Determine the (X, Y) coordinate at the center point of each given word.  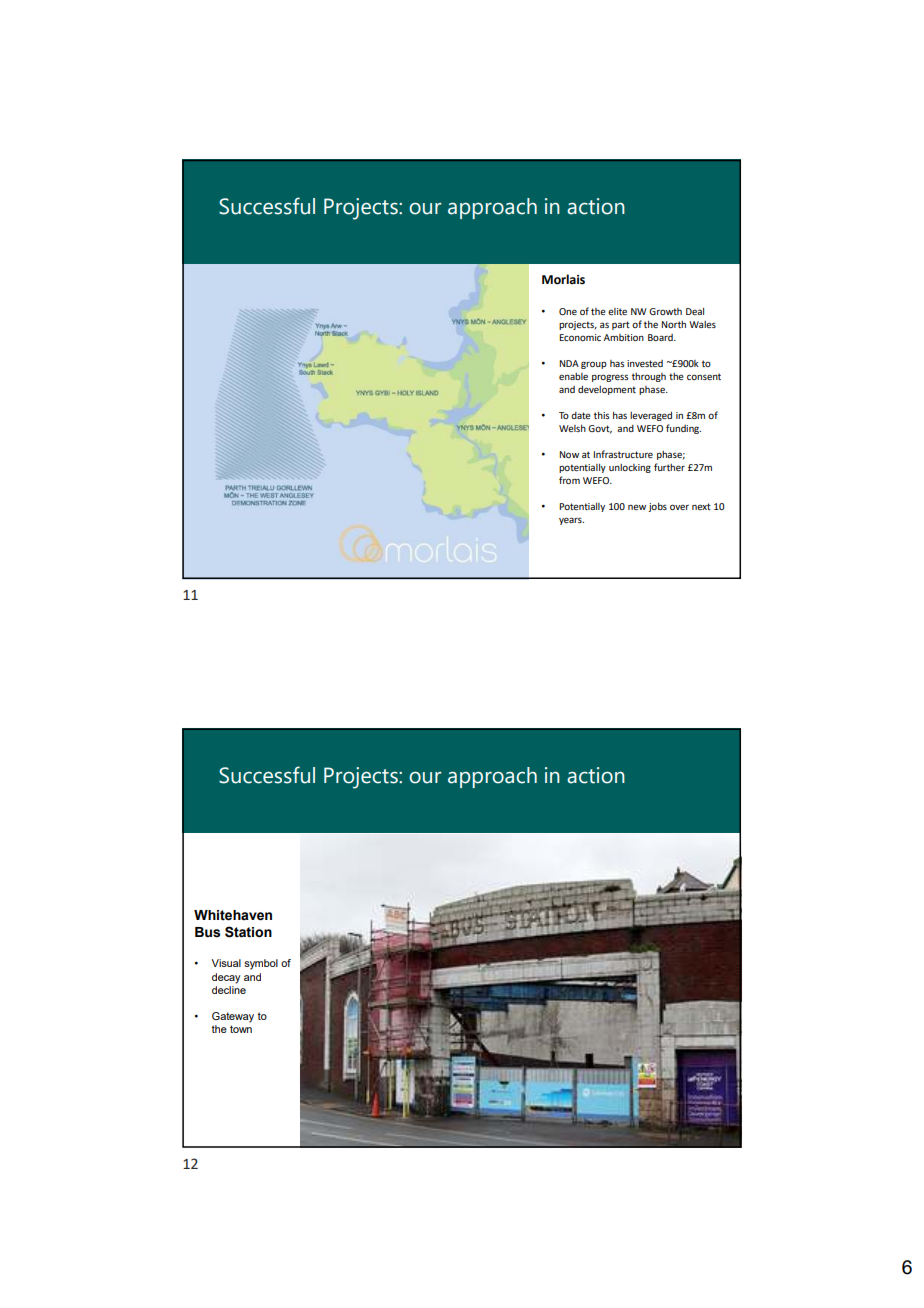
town (241, 1029)
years (571, 521)
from (569, 480)
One (568, 311)
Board (661, 337)
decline (229, 988)
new (637, 507)
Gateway (233, 1017)
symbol (261, 964)
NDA (569, 363)
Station (248, 932)
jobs (657, 507)
